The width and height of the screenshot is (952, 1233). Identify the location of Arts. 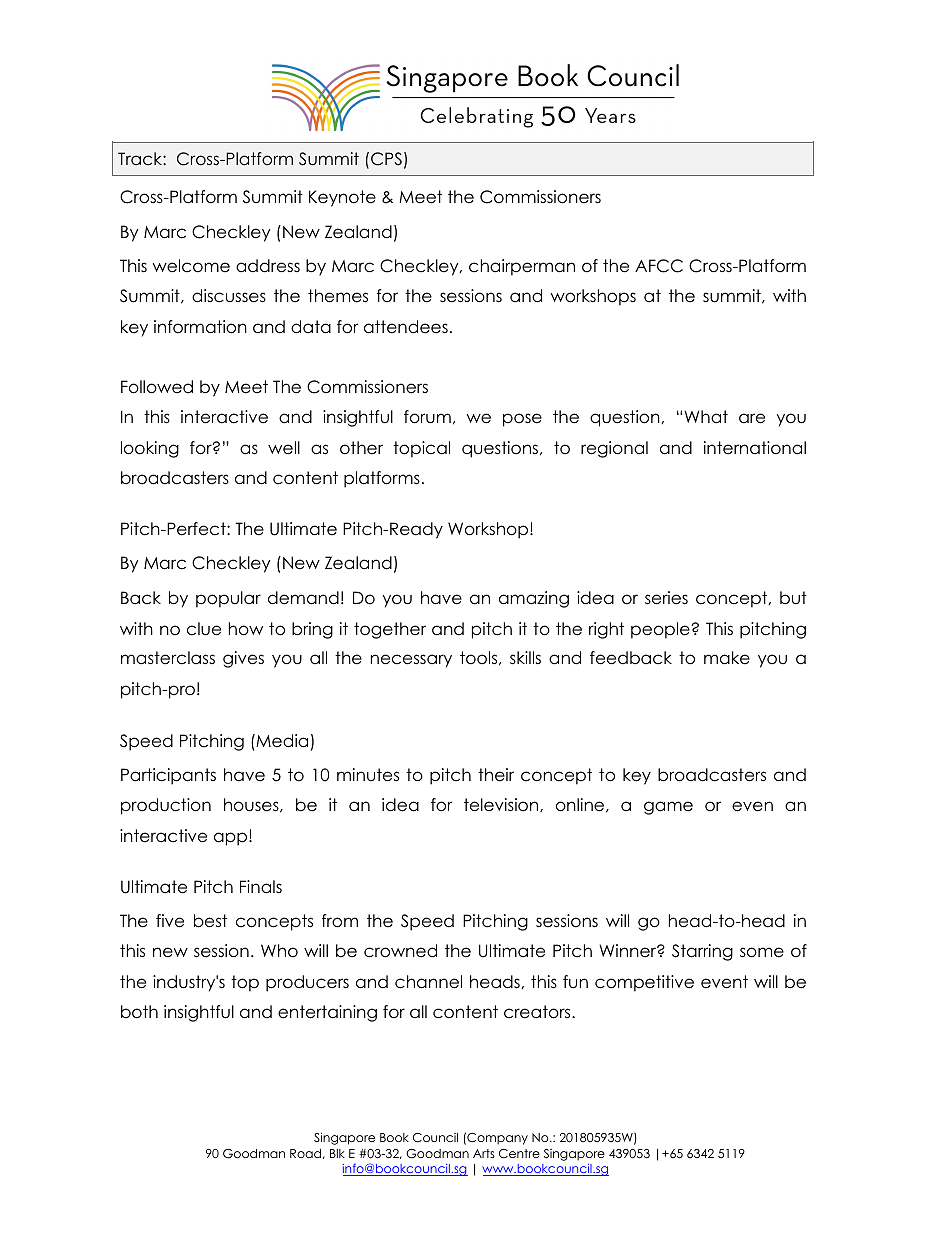
(484, 1153).
